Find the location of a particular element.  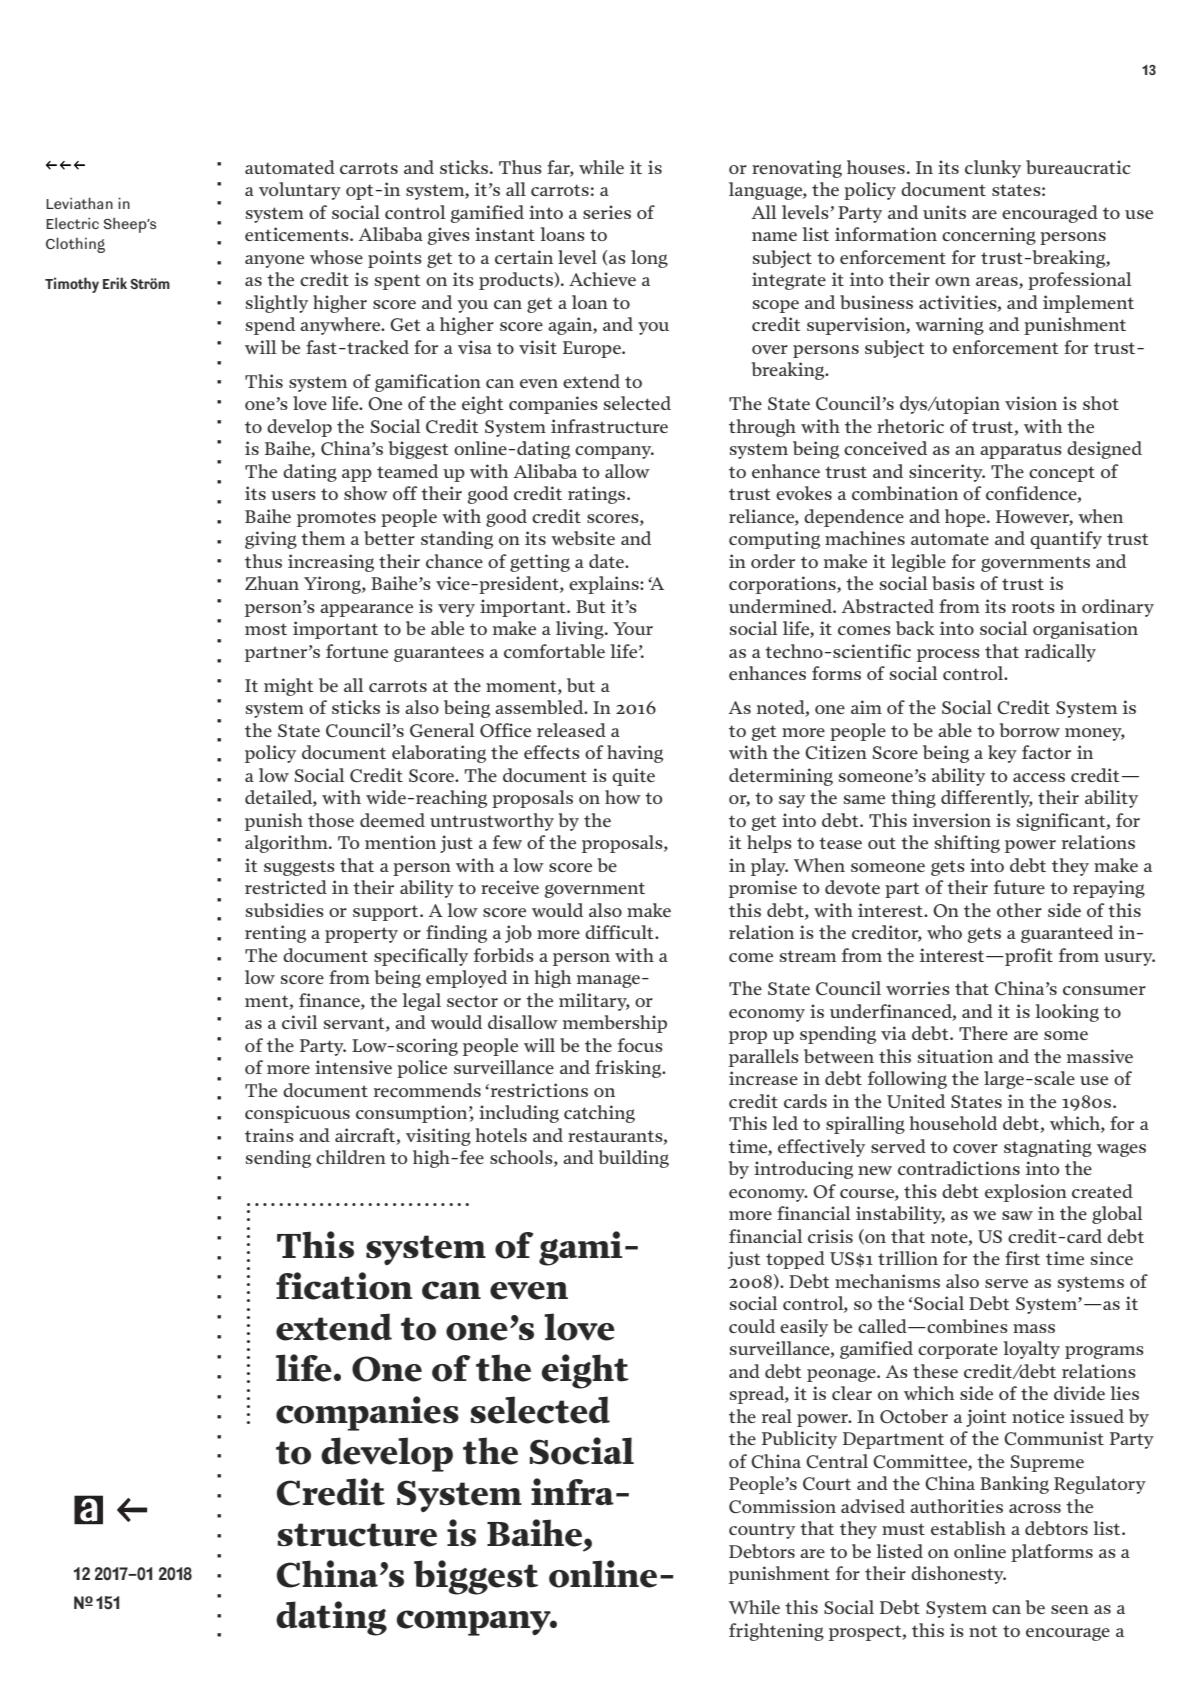

living is located at coordinates (581, 630).
